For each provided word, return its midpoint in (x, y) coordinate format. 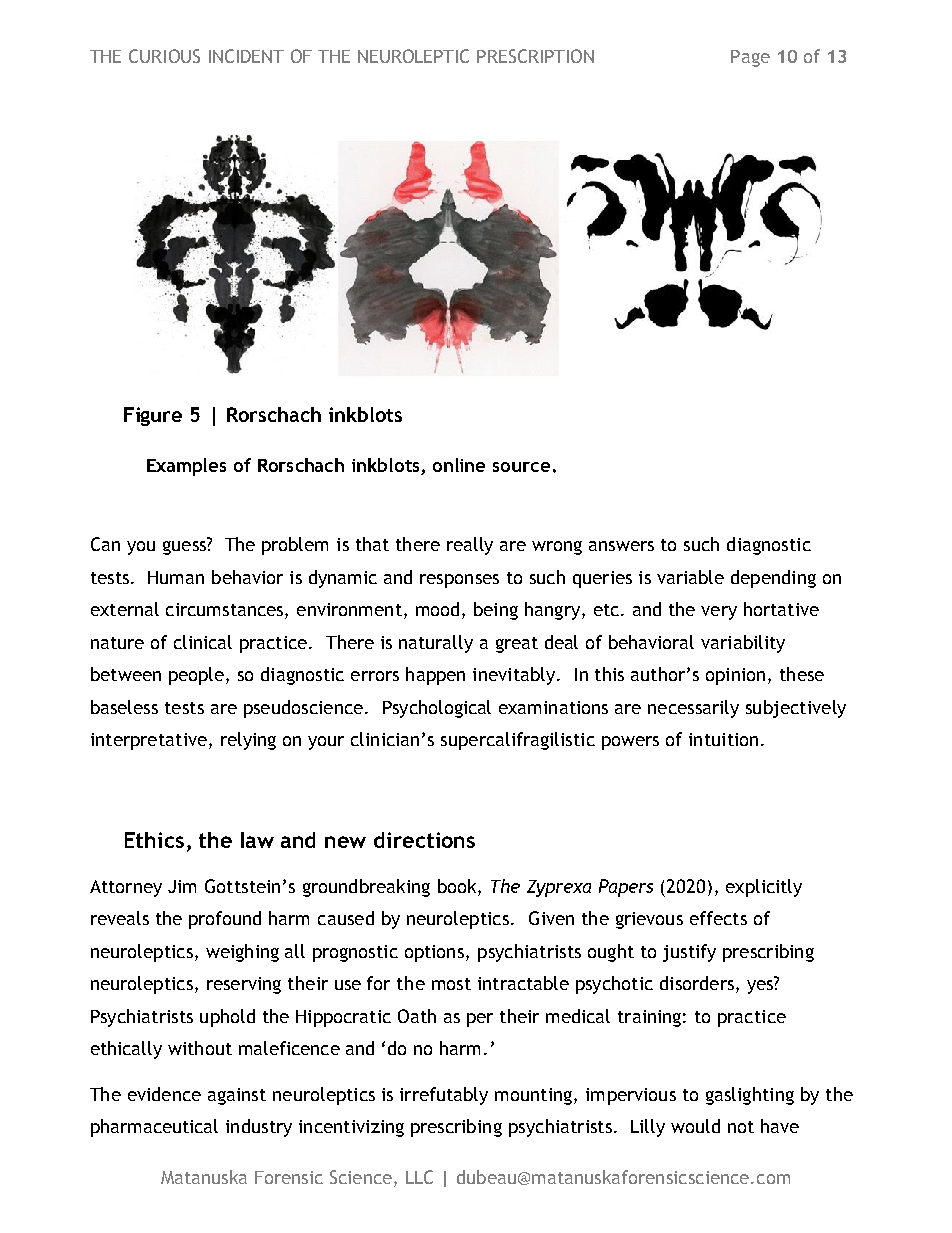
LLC (419, 1177)
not (741, 1127)
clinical (203, 642)
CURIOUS (164, 56)
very (719, 613)
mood (437, 609)
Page (750, 58)
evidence (164, 1094)
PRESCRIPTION (535, 56)
